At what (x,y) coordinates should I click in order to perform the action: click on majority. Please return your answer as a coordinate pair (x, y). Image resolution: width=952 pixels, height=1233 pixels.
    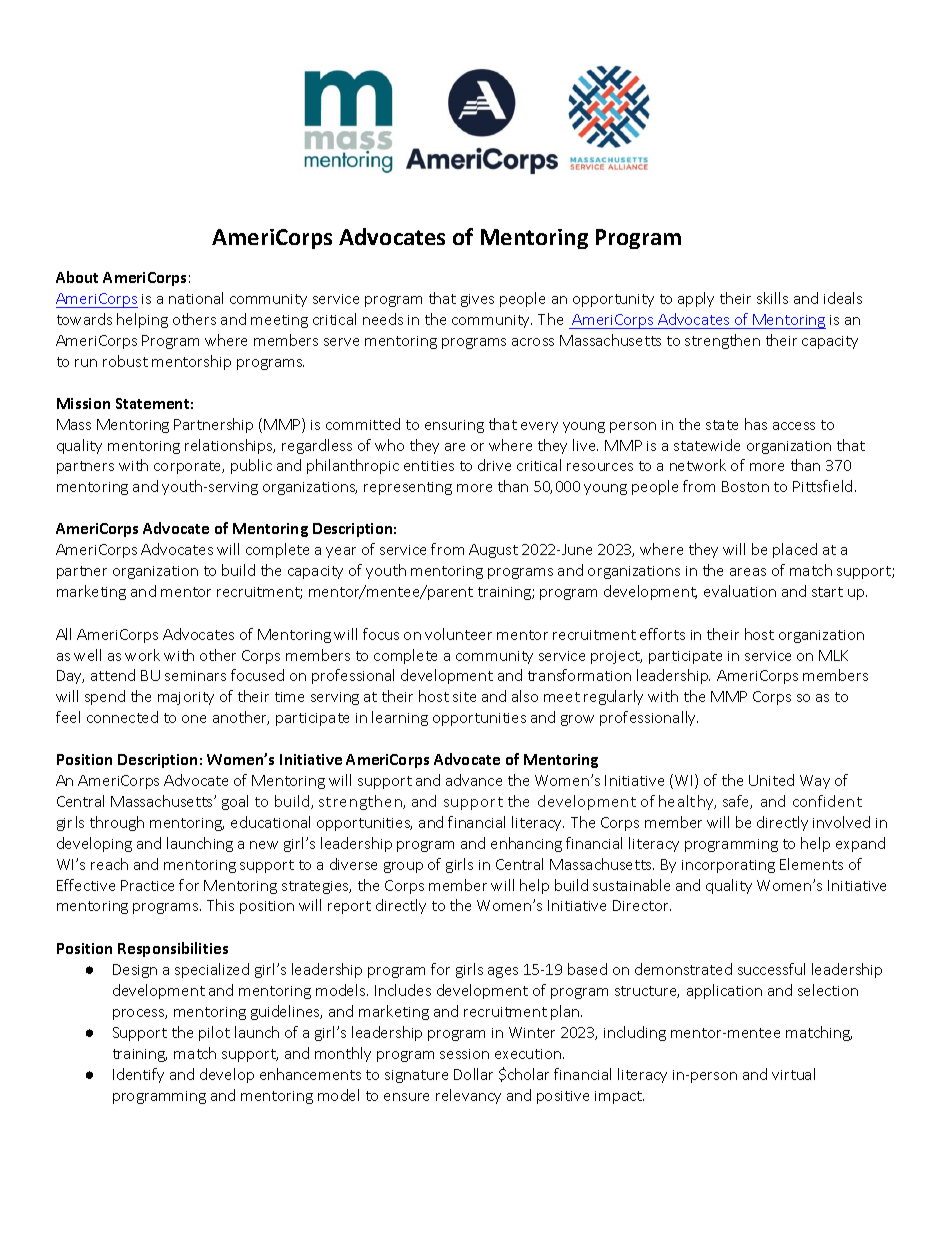
    Looking at the image, I should click on (186, 698).
